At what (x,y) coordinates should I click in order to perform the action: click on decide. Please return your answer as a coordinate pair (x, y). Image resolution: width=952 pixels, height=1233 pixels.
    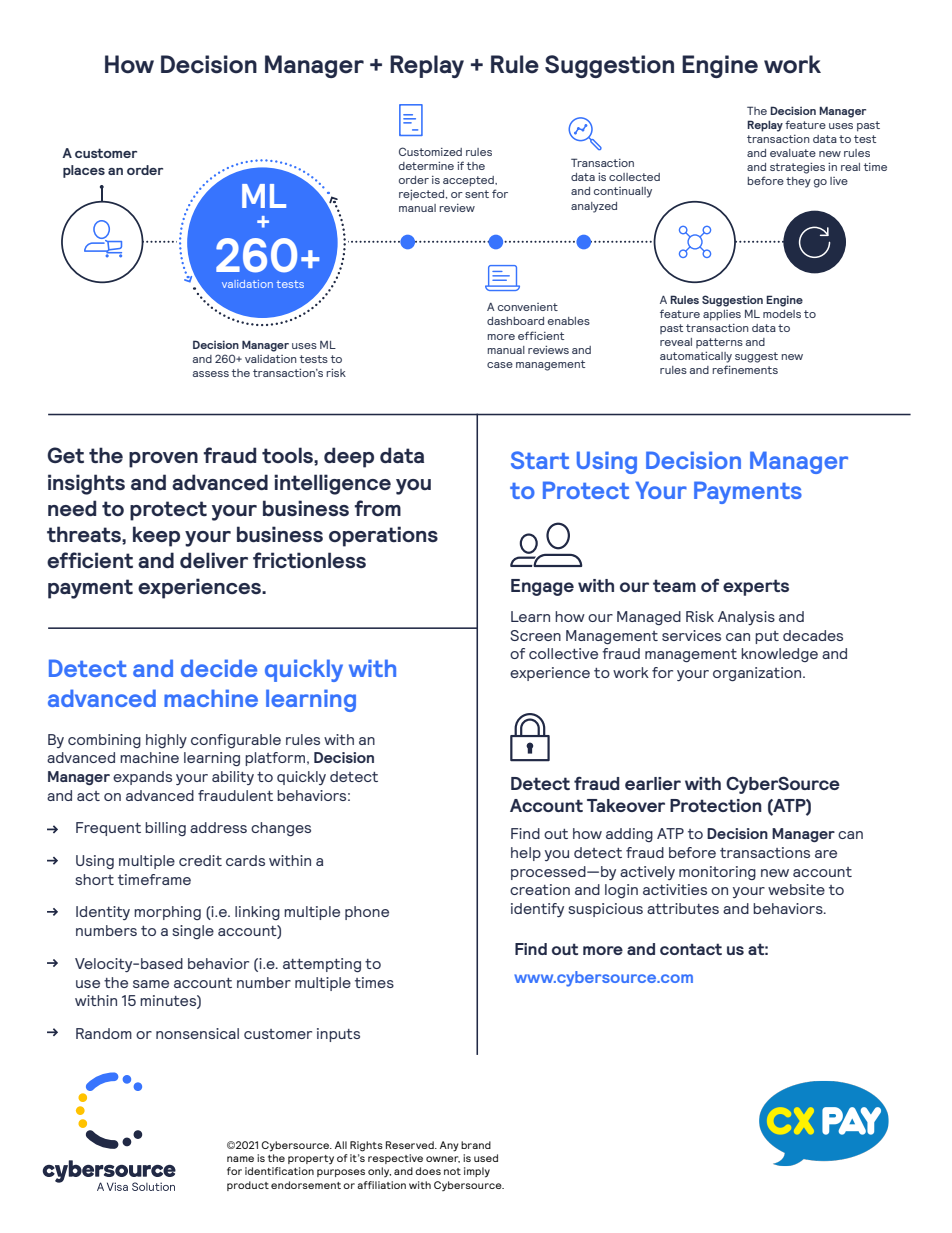
    Looking at the image, I should click on (219, 668).
